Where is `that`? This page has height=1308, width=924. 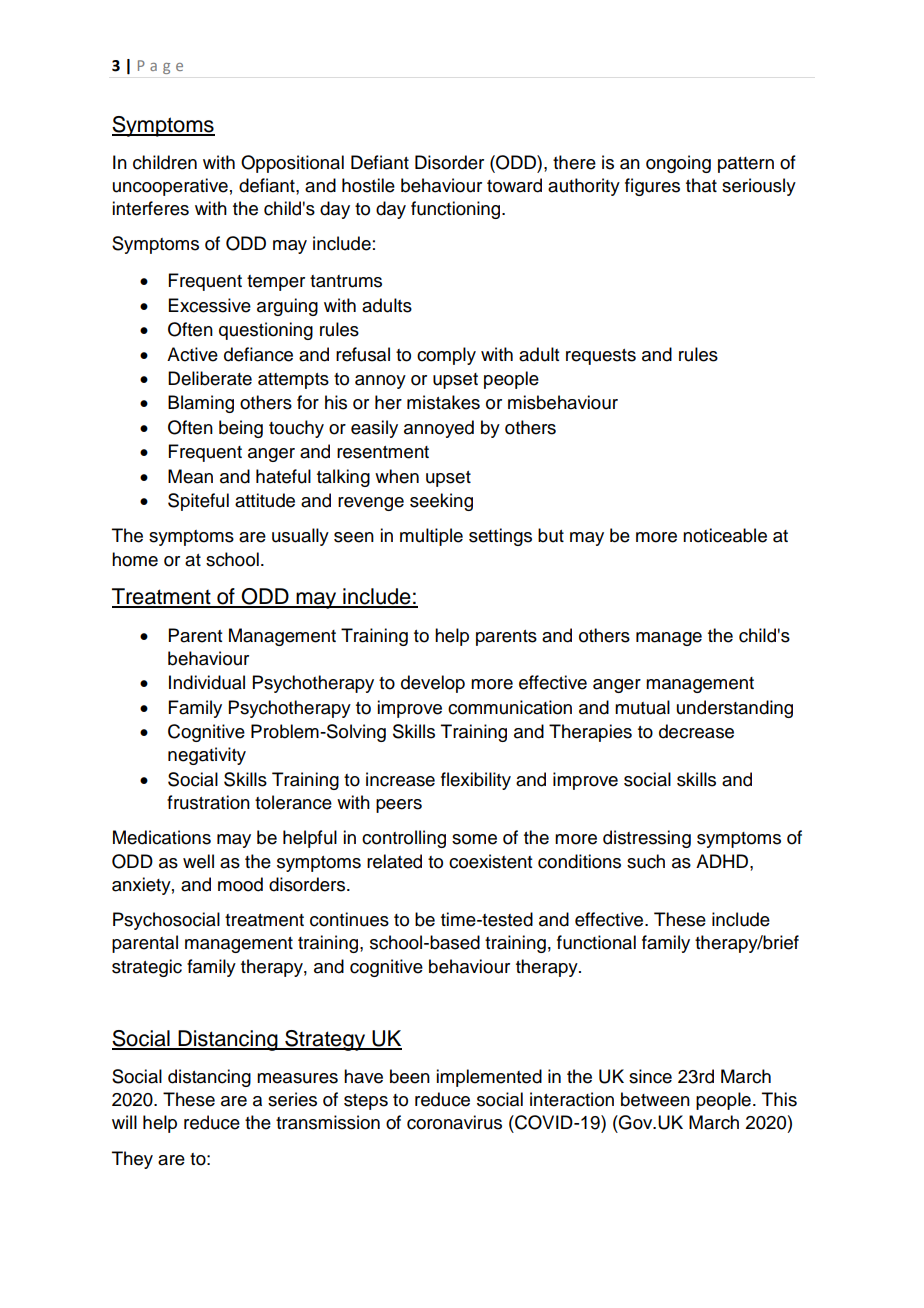 that is located at coordinates (701, 185).
